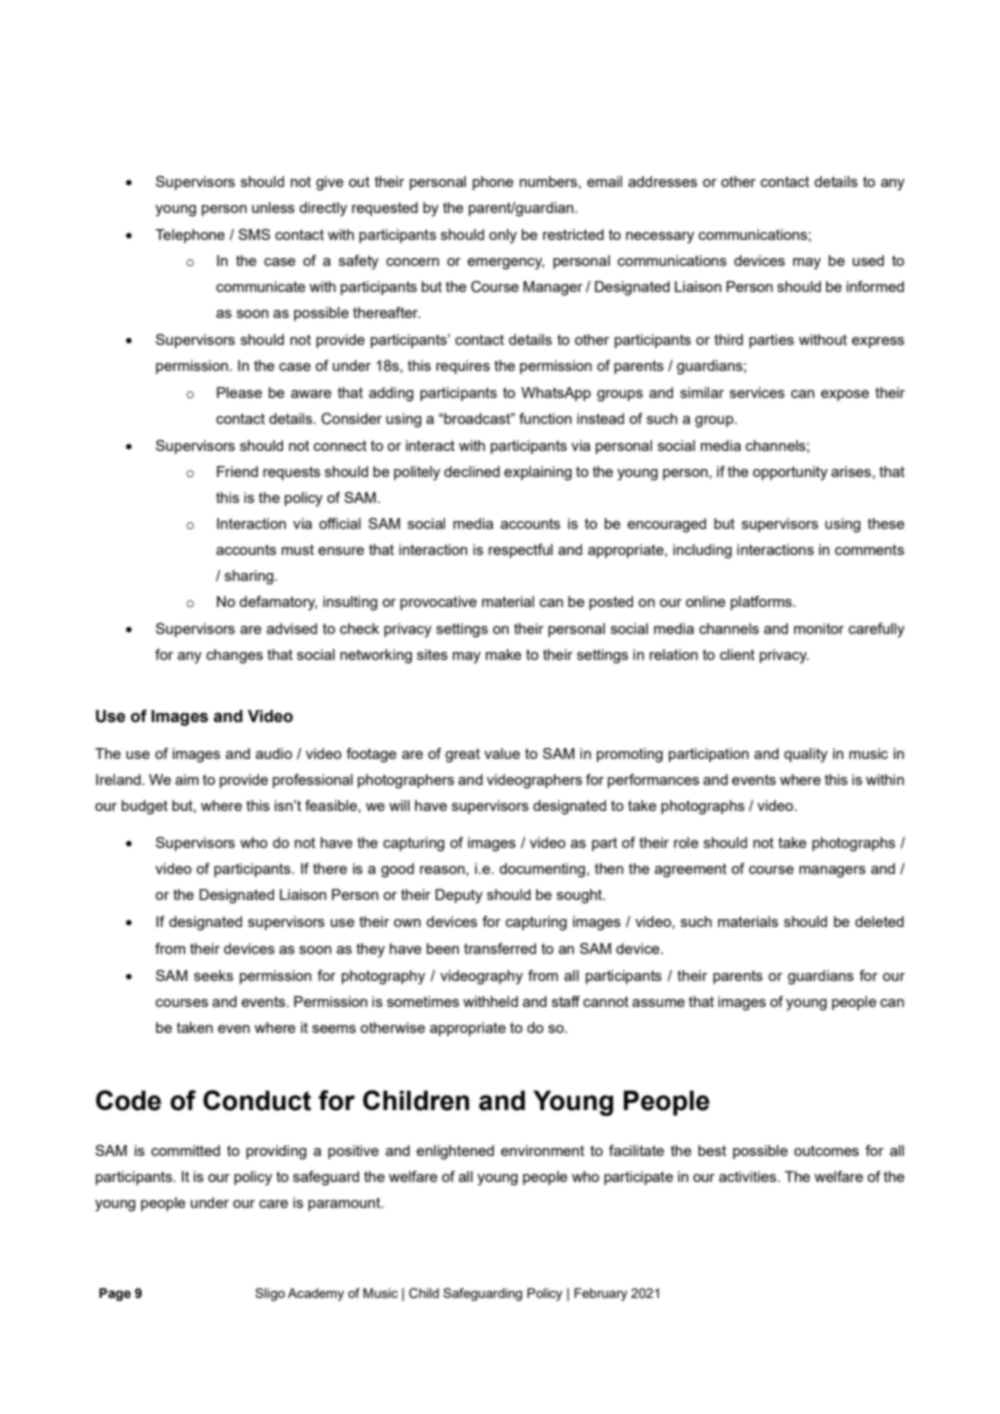 This image has height=1414, width=1000. I want to click on quality, so click(806, 755).
